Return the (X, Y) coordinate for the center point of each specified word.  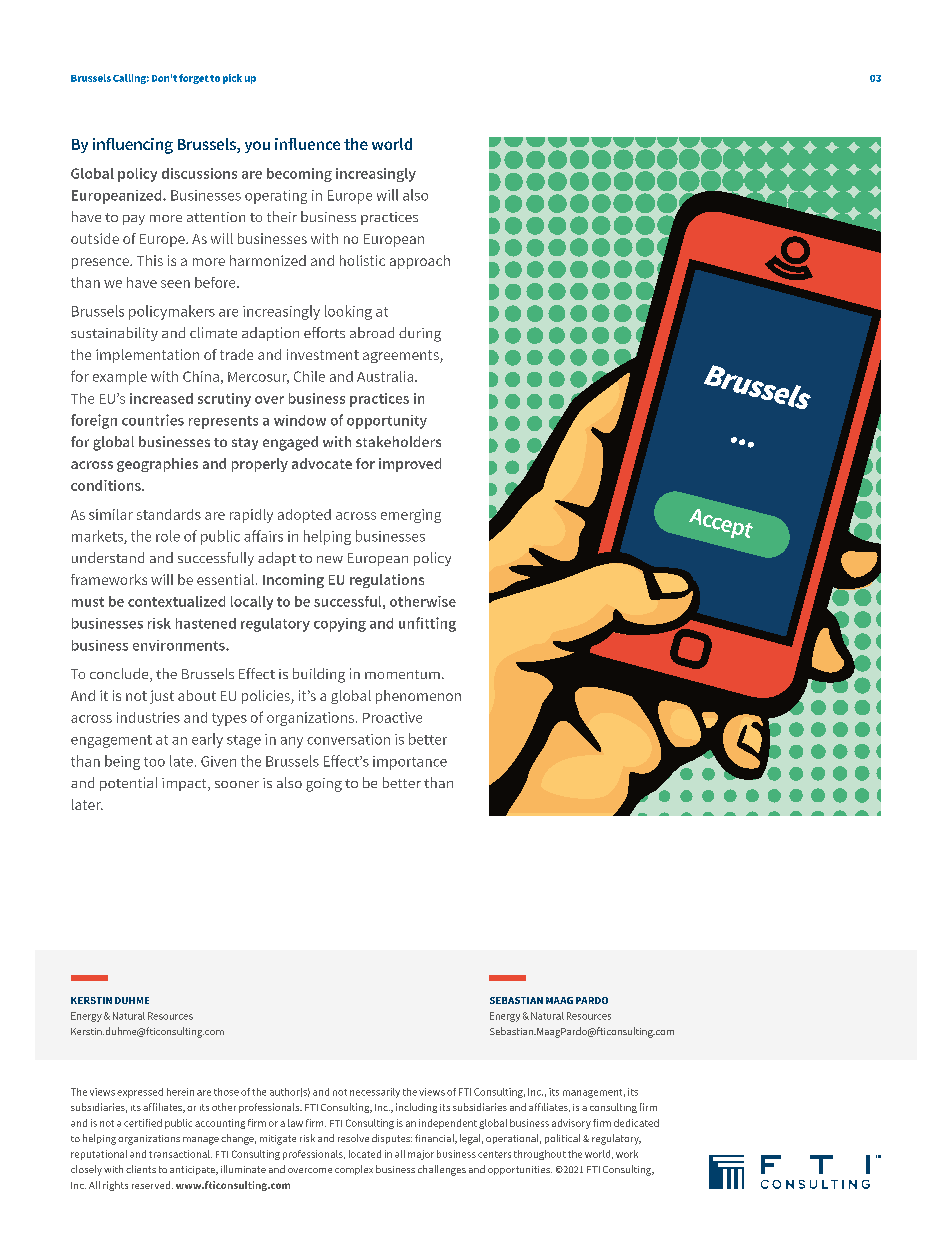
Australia (386, 376)
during (420, 334)
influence (307, 144)
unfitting (427, 624)
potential (128, 784)
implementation (147, 356)
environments (180, 645)
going (324, 785)
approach (420, 262)
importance (410, 763)
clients (141, 1169)
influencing (133, 146)
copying (340, 625)
